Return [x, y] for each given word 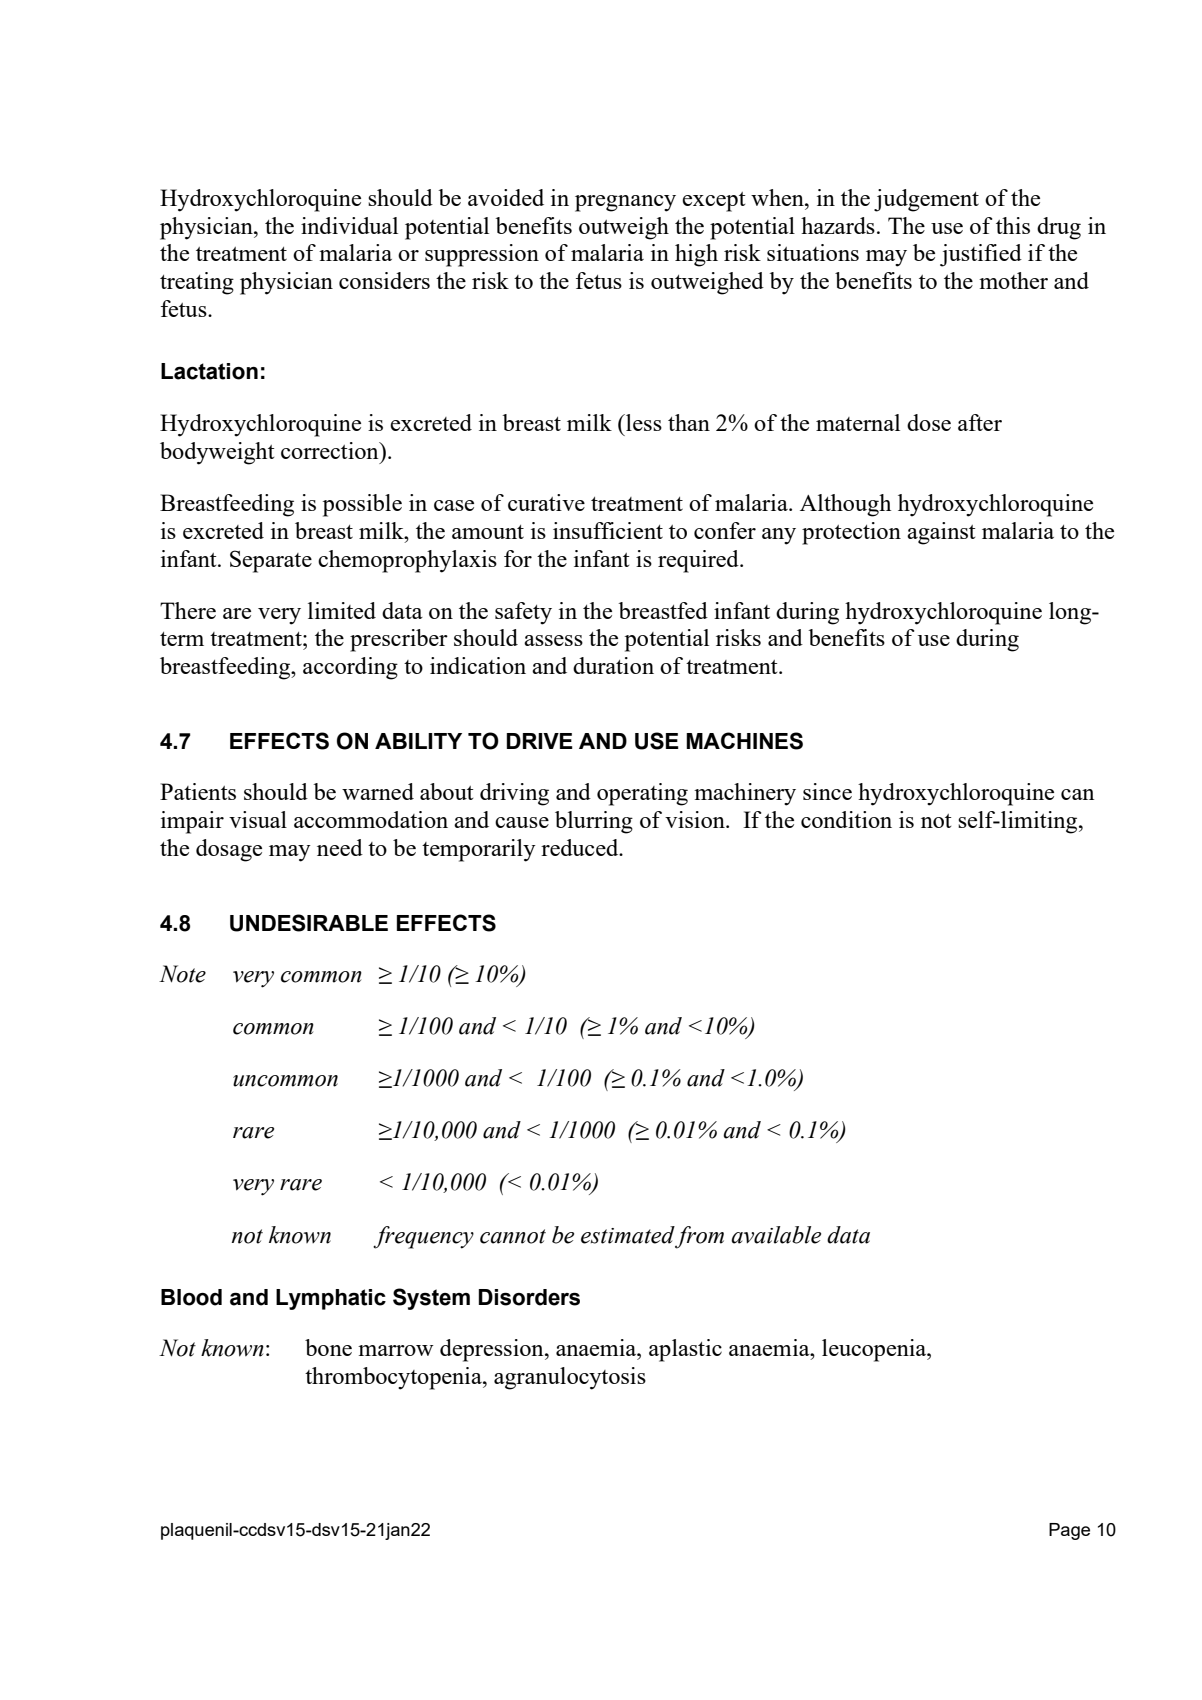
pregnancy [625, 203]
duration [613, 665]
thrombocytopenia [394, 1378]
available [776, 1235]
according [350, 668]
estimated [628, 1235]
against [941, 533]
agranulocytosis [570, 1378]
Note [182, 974]
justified [981, 255]
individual [349, 225]
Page [1069, 1531]
